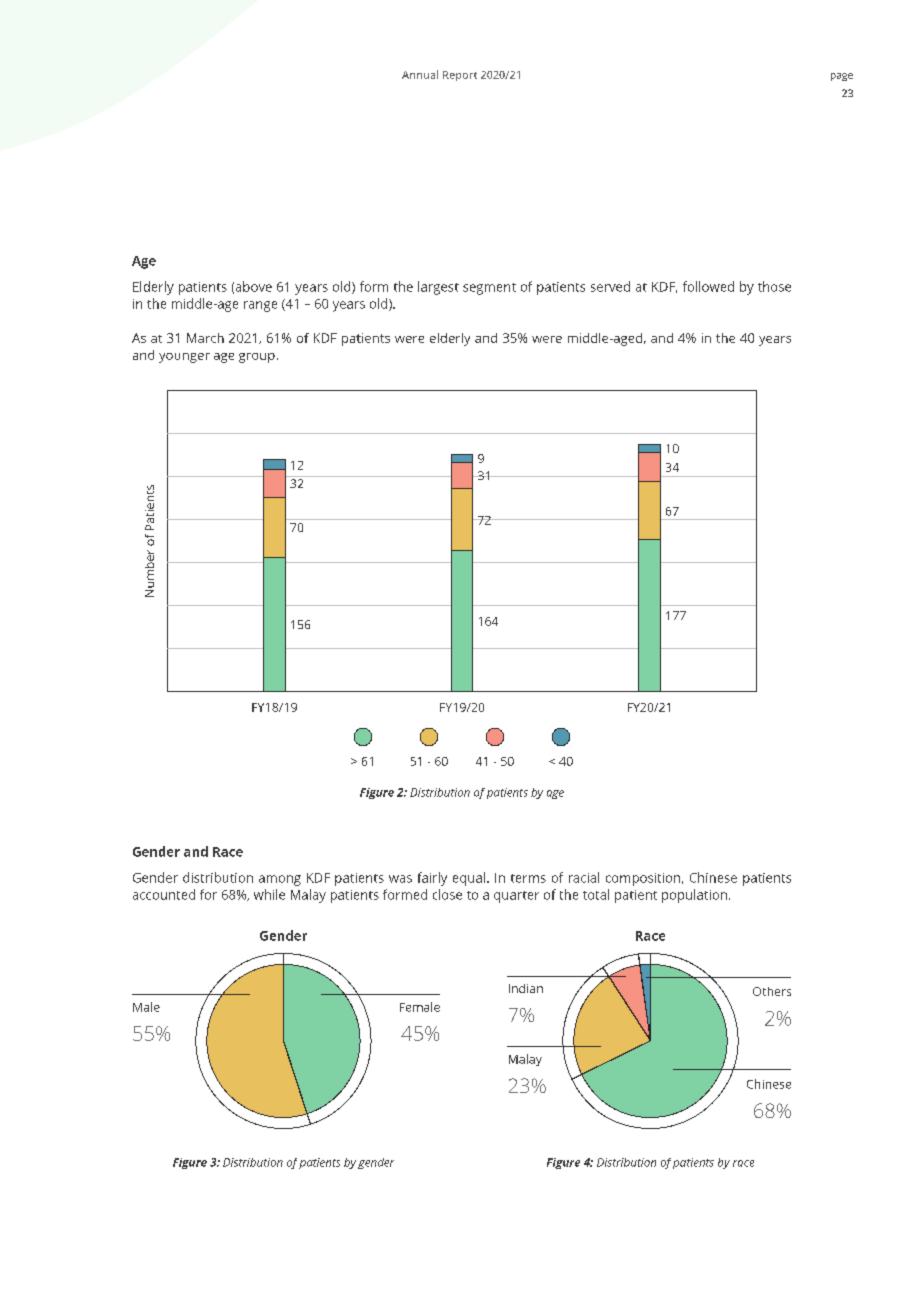 The width and height of the screenshot is (924, 1308). What do you see at coordinates (280, 880) in the screenshot?
I see `among` at bounding box center [280, 880].
